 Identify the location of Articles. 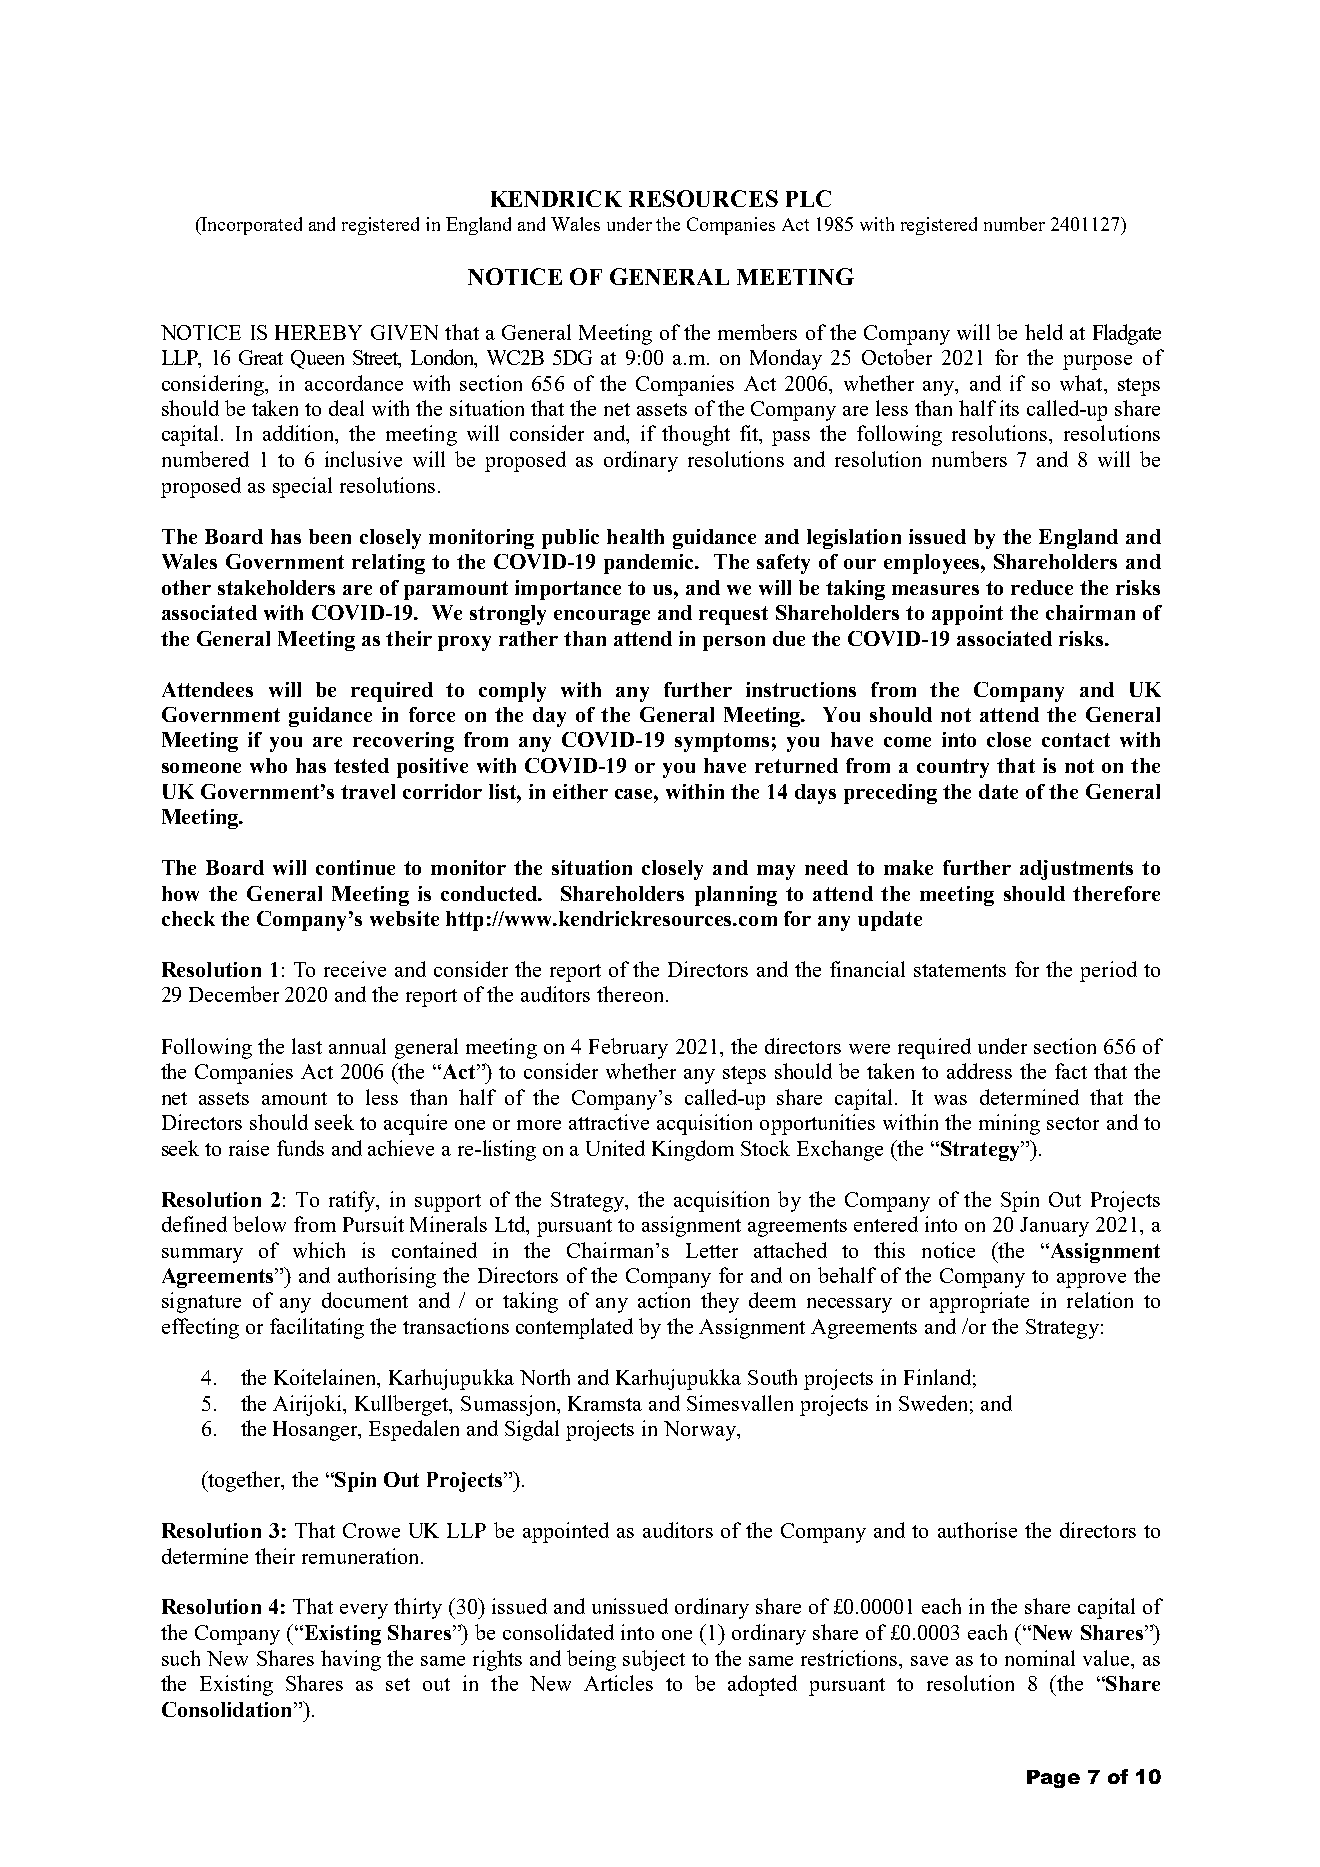
(618, 1683).
